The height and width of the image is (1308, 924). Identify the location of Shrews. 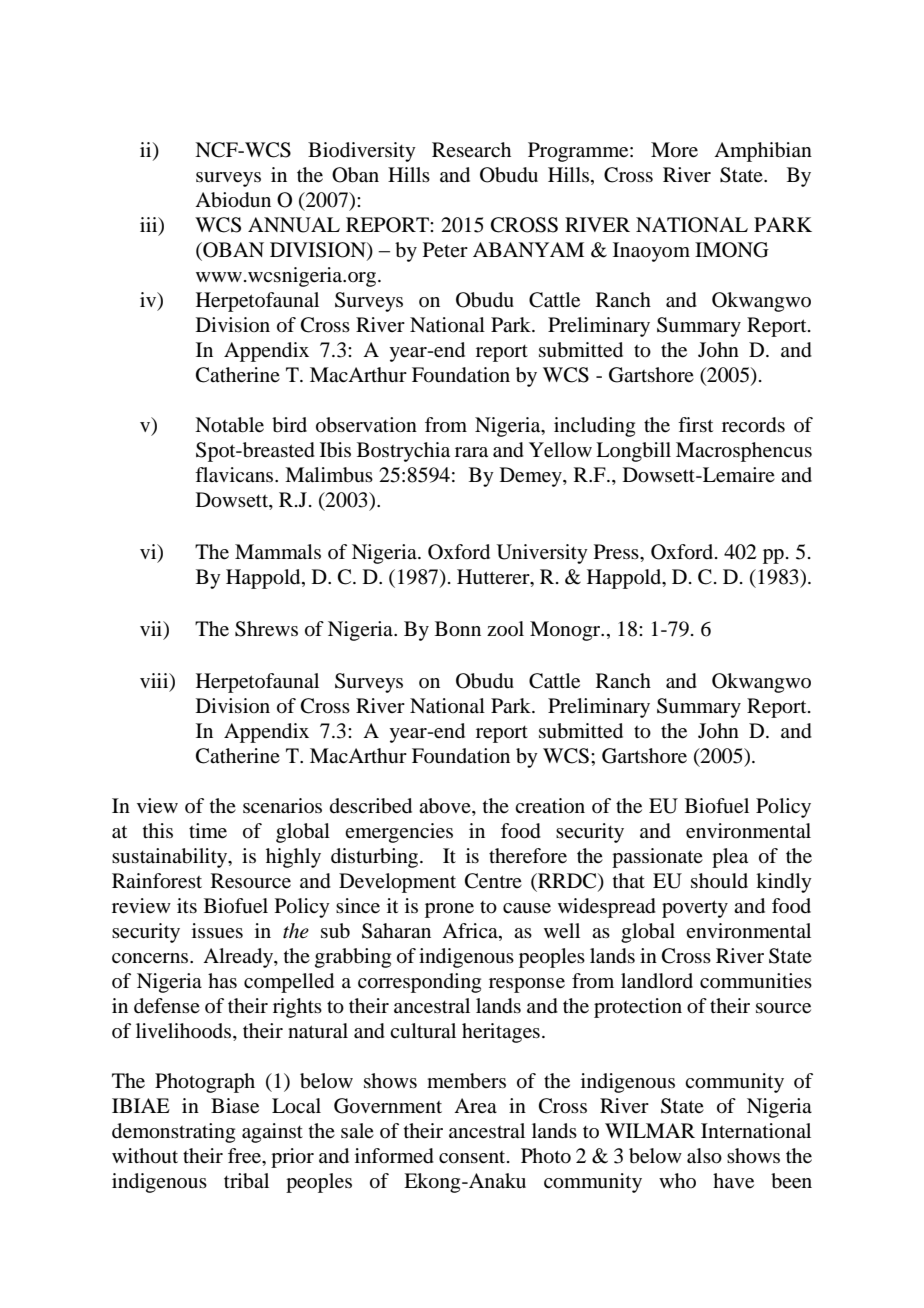
(266, 629).
